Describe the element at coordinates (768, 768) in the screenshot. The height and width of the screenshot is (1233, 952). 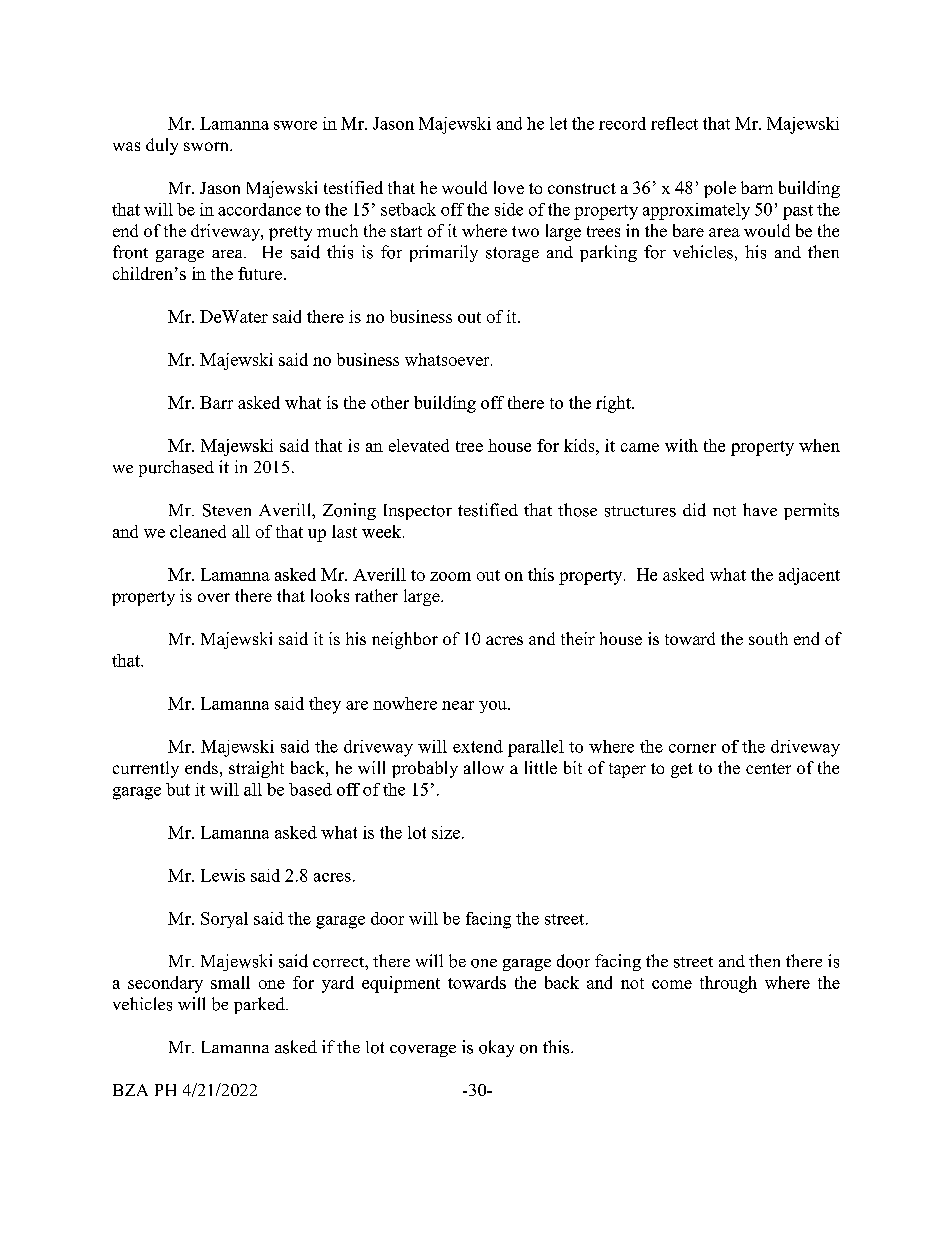
I see `center` at that location.
